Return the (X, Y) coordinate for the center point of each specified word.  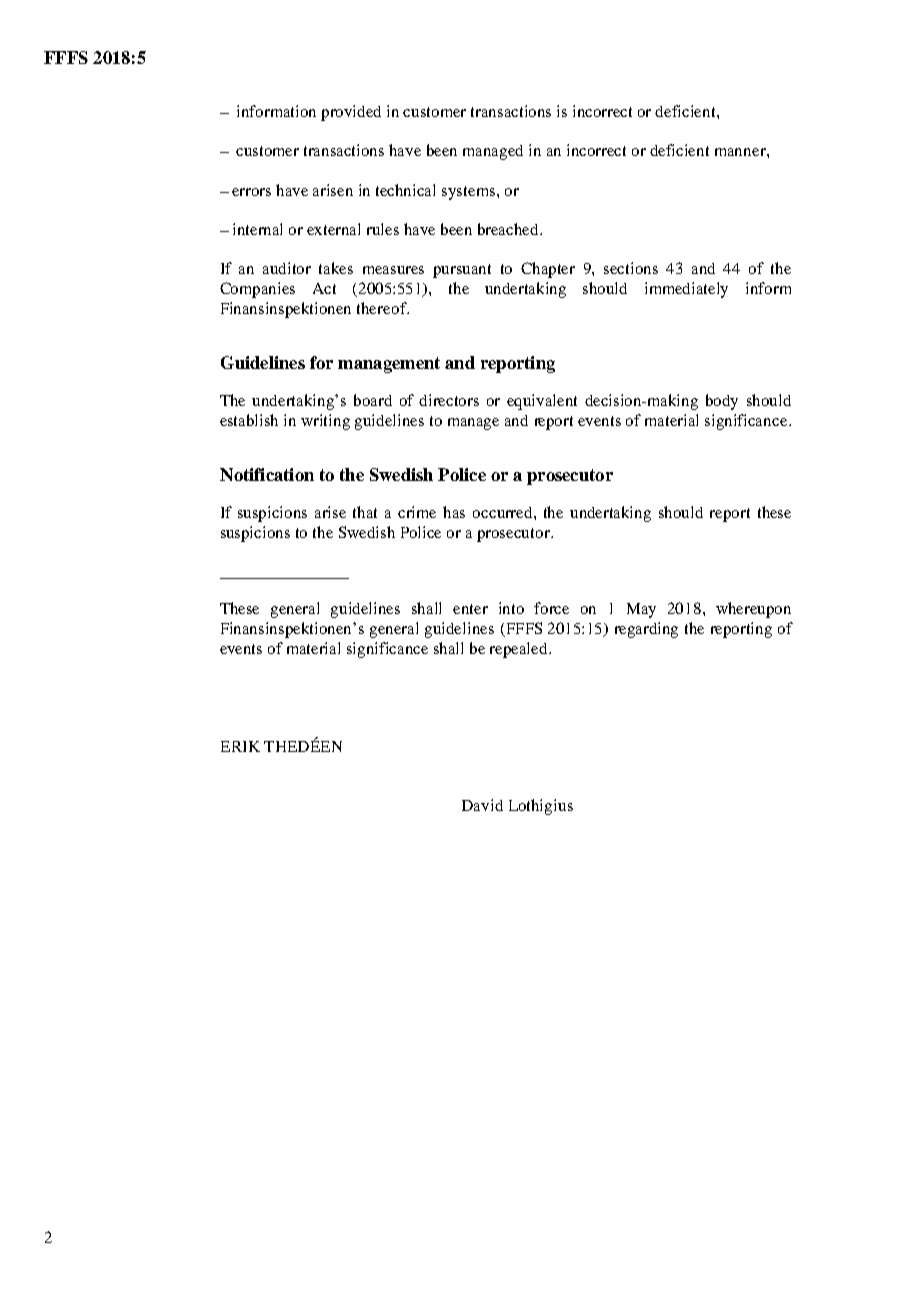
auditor (287, 268)
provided (351, 113)
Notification (267, 474)
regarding (646, 630)
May (641, 610)
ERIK (240, 746)
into (511, 608)
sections (631, 268)
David (482, 805)
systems (470, 193)
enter (470, 609)
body (722, 402)
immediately (686, 290)
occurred (504, 512)
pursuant (462, 271)
